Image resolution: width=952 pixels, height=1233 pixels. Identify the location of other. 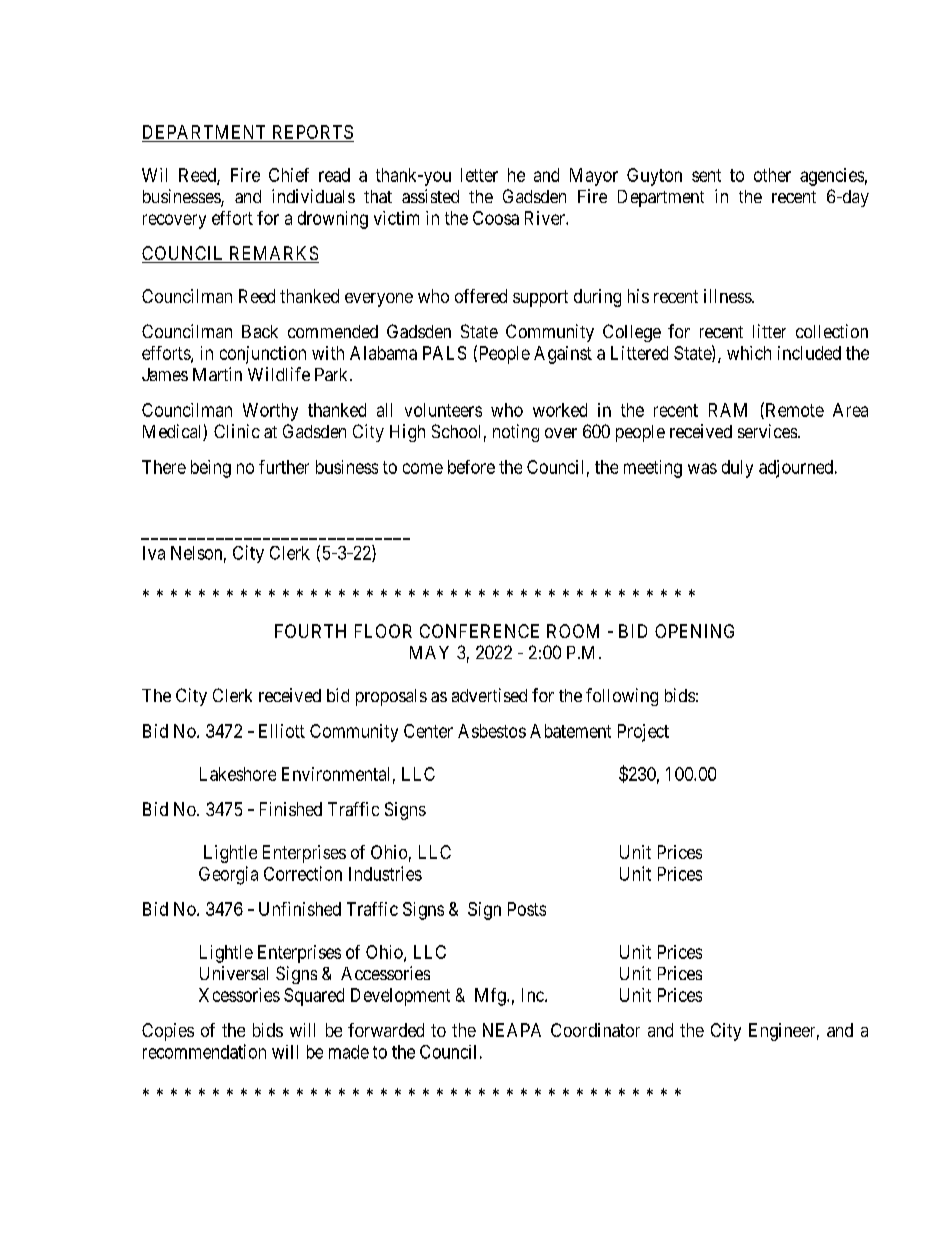
(772, 175).
